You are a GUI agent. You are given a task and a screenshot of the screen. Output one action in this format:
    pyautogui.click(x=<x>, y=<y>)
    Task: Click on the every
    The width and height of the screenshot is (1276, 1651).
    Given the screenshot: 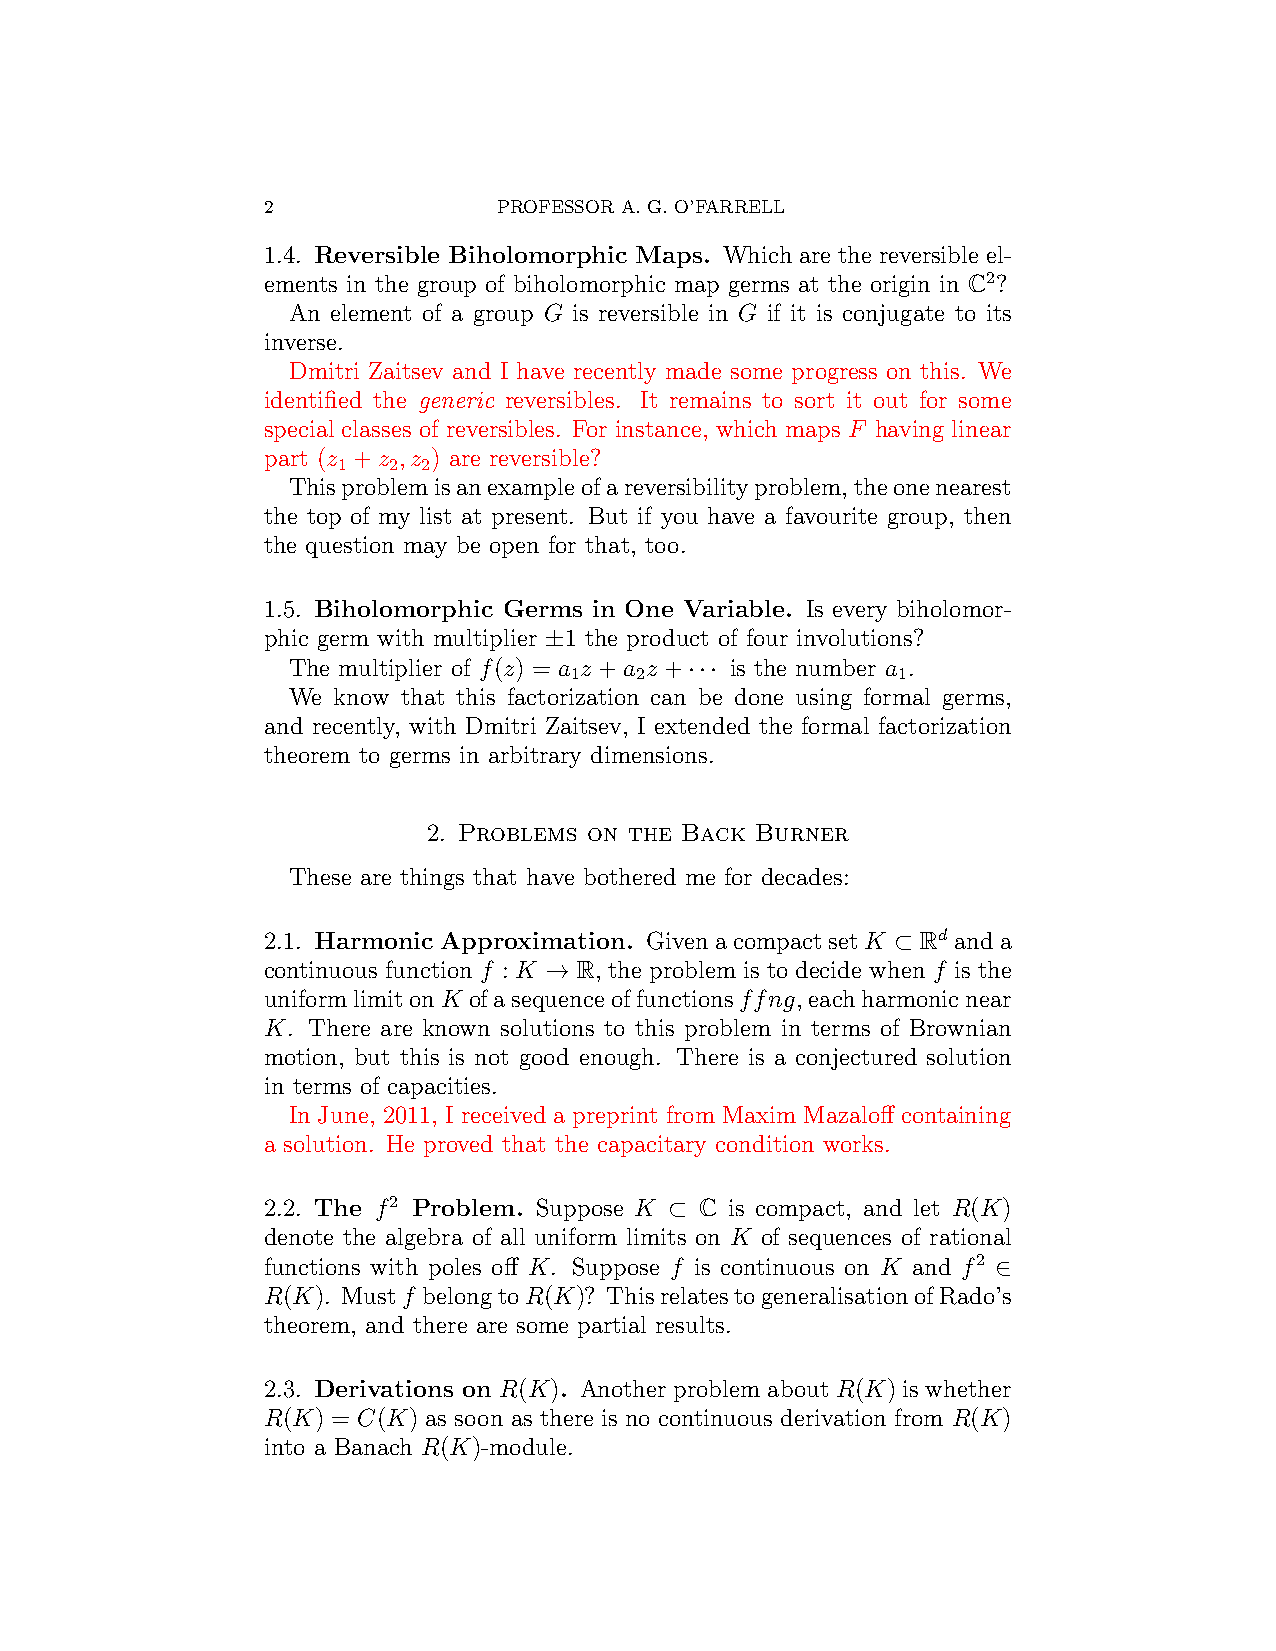 What is the action you would take?
    pyautogui.click(x=860, y=614)
